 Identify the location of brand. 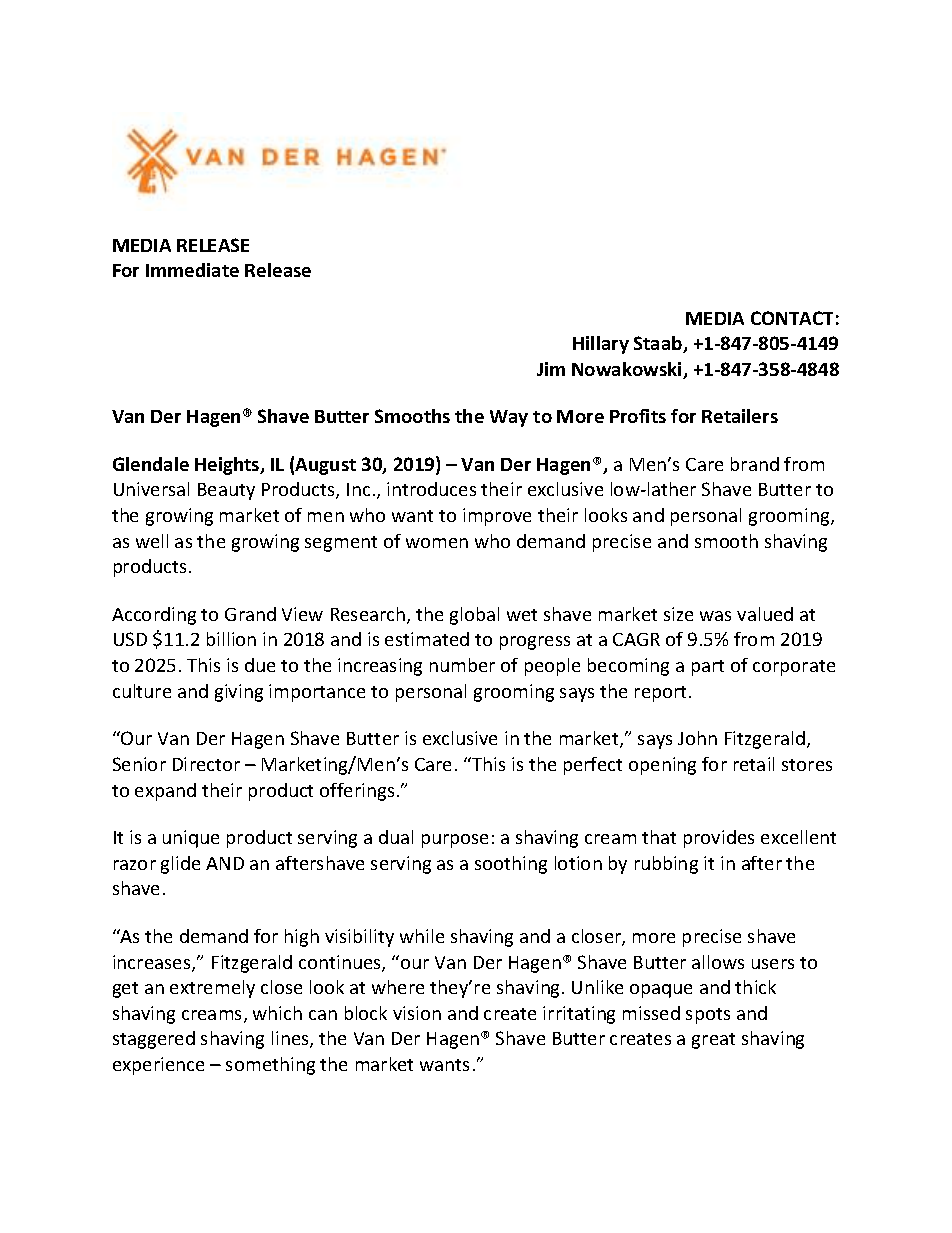
(755, 464).
